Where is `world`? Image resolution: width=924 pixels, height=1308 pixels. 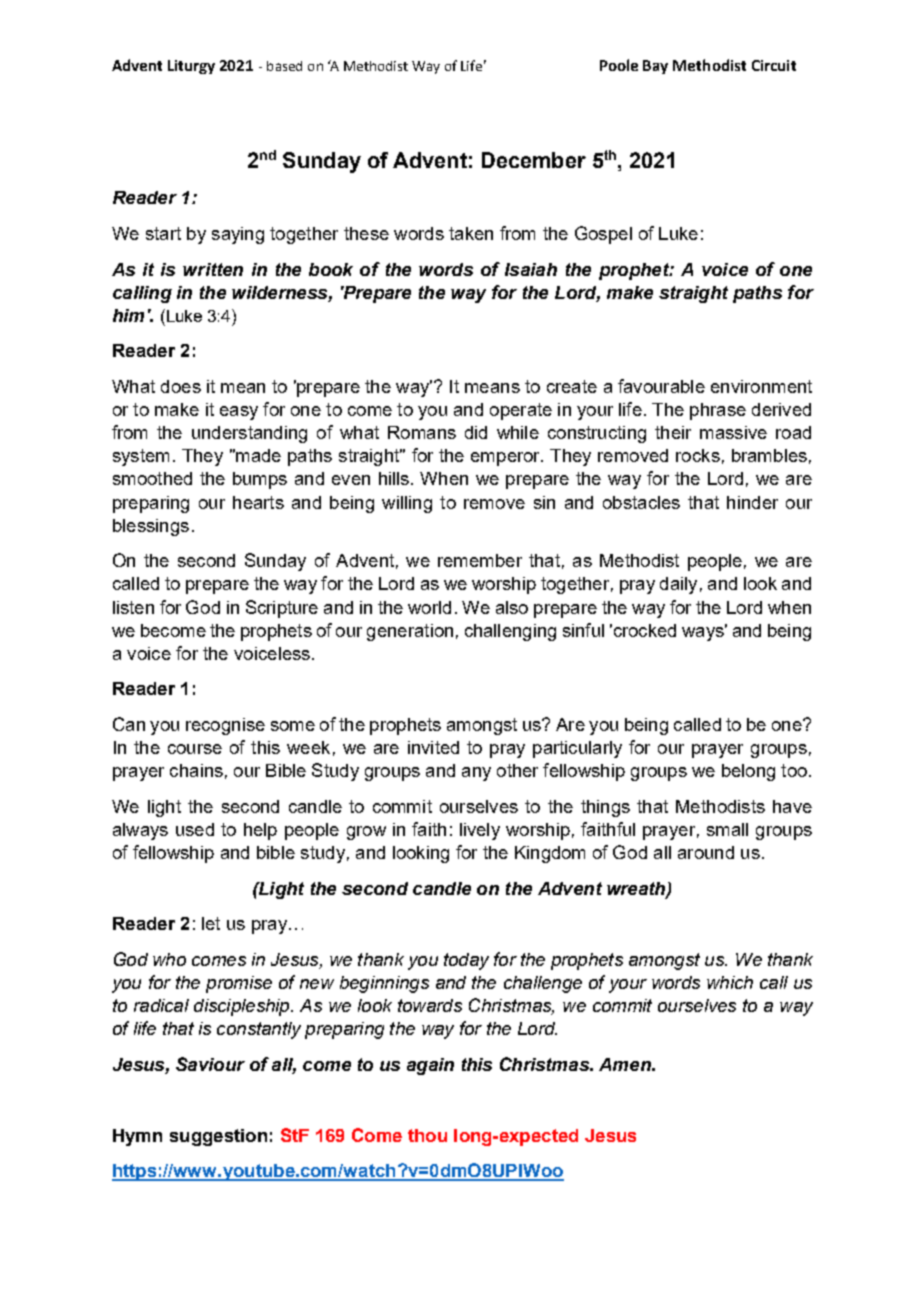 world is located at coordinates (429, 607).
